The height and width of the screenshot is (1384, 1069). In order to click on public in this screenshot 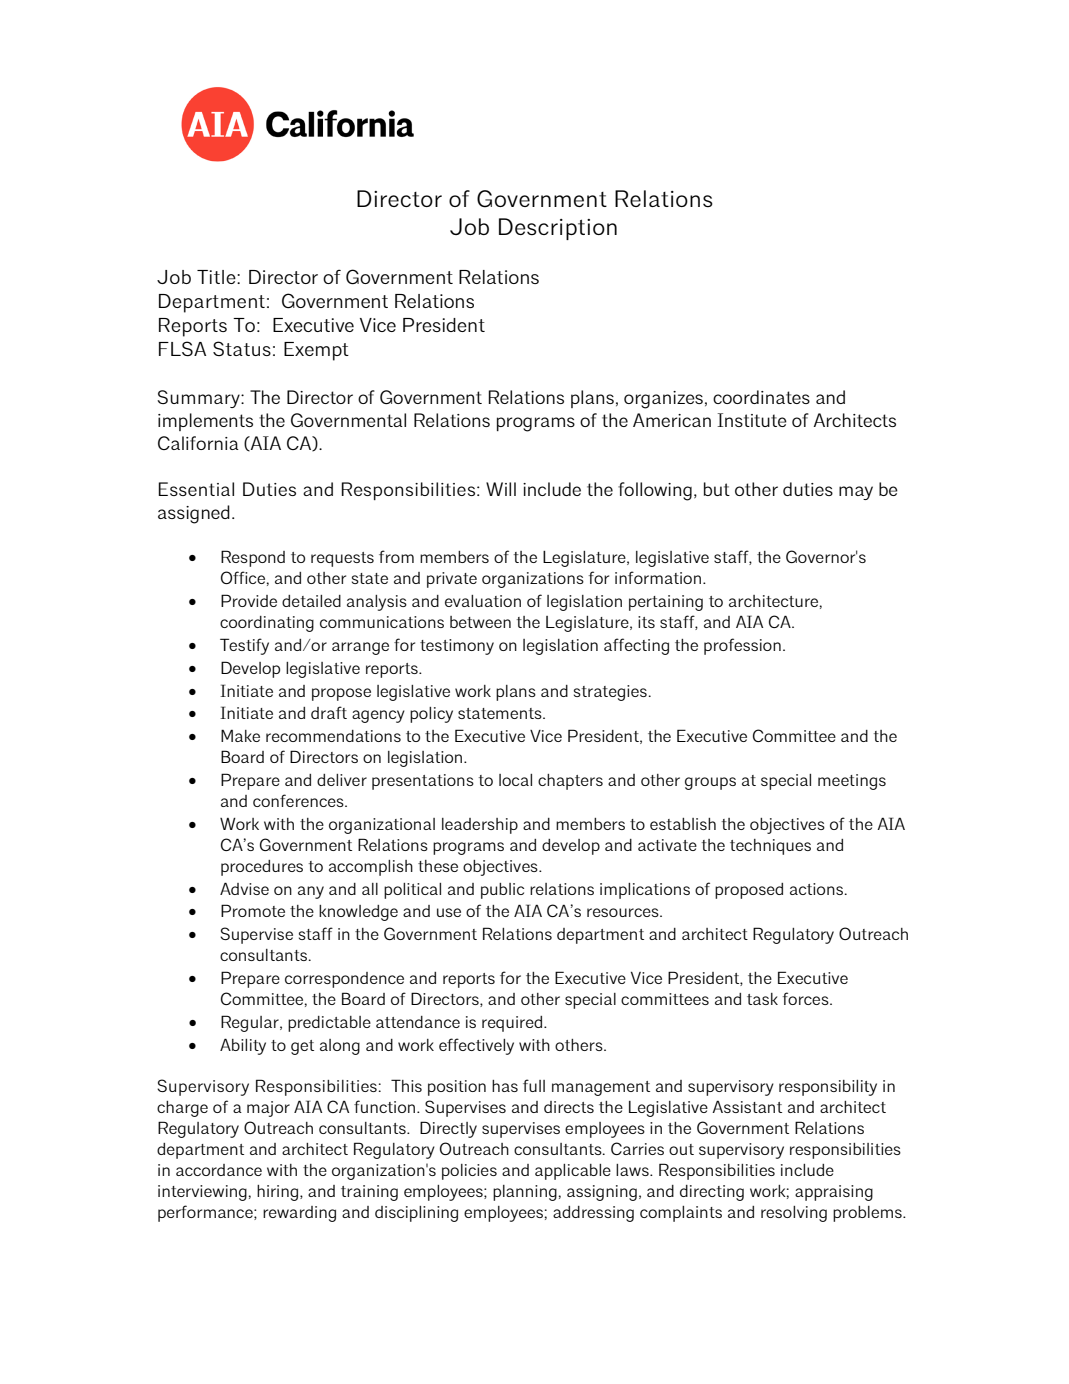, I will do `click(502, 891)`.
